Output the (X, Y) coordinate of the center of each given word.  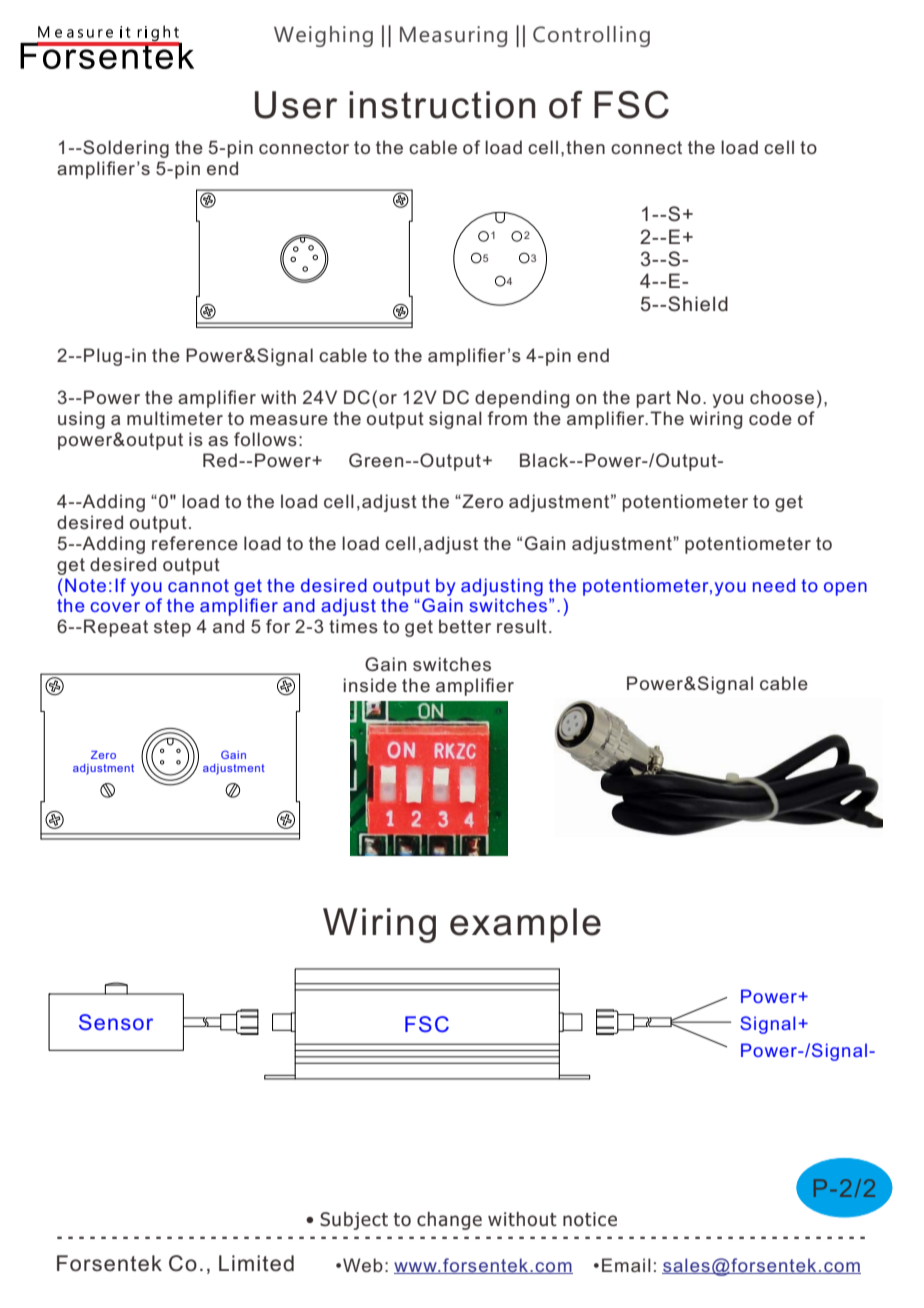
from (507, 418)
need (774, 585)
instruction (442, 105)
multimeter (175, 418)
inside (370, 685)
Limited (256, 1263)
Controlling (591, 36)
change (449, 1221)
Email (626, 1265)
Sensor (116, 1022)
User (296, 105)
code (770, 418)
